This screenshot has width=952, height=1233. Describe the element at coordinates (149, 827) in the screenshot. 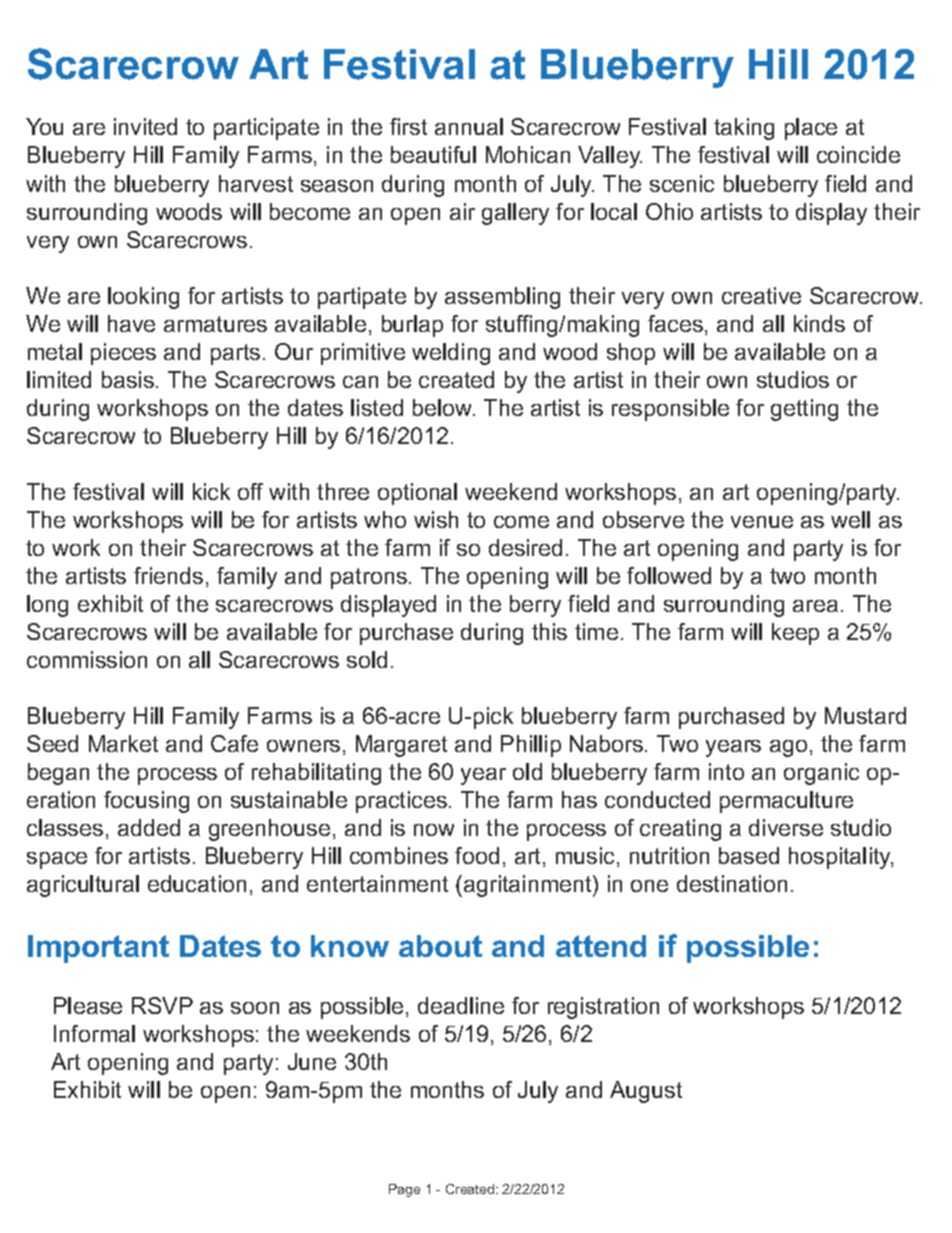

I see `added` at that location.
